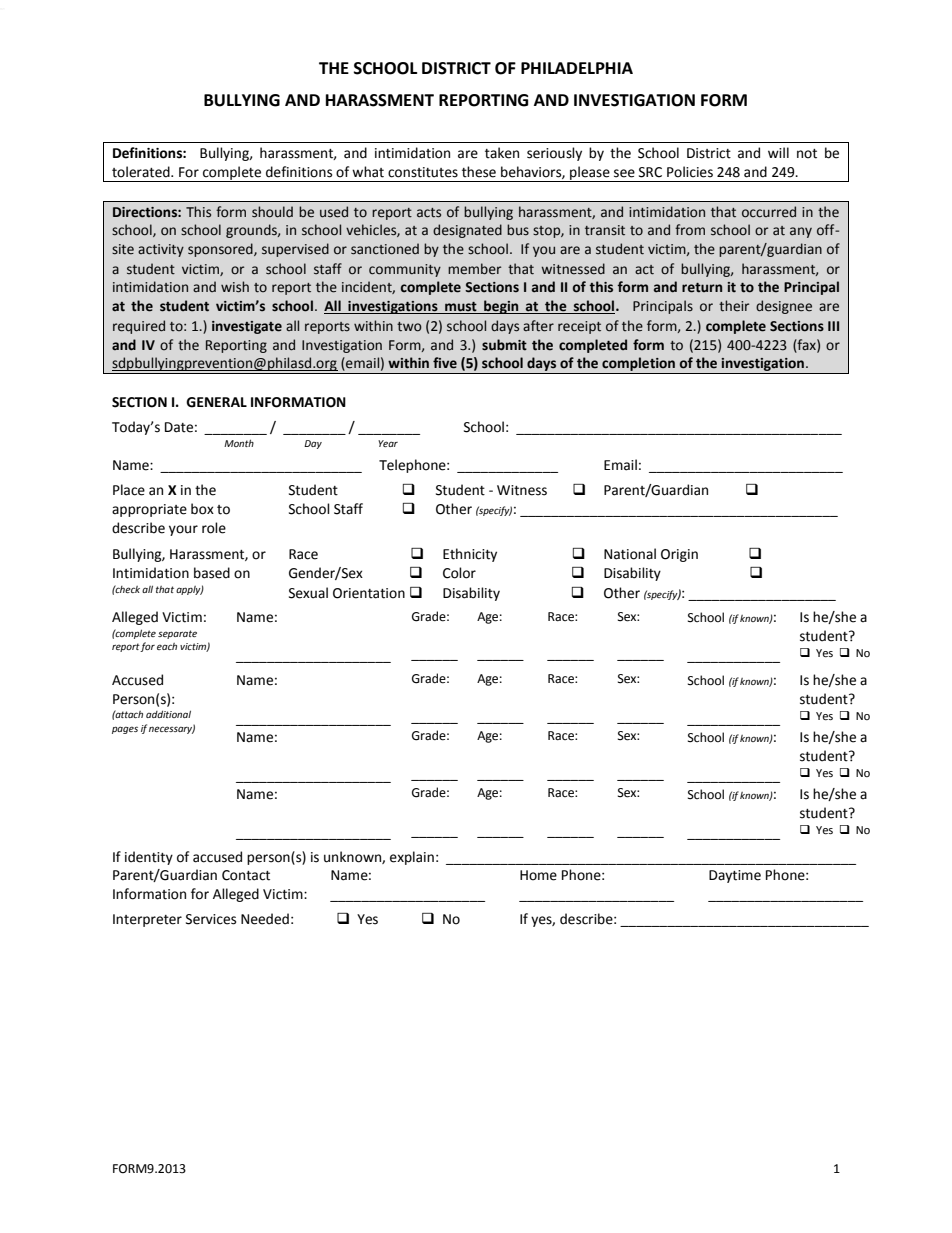 The width and height of the image is (952, 1233). I want to click on will, so click(778, 152).
